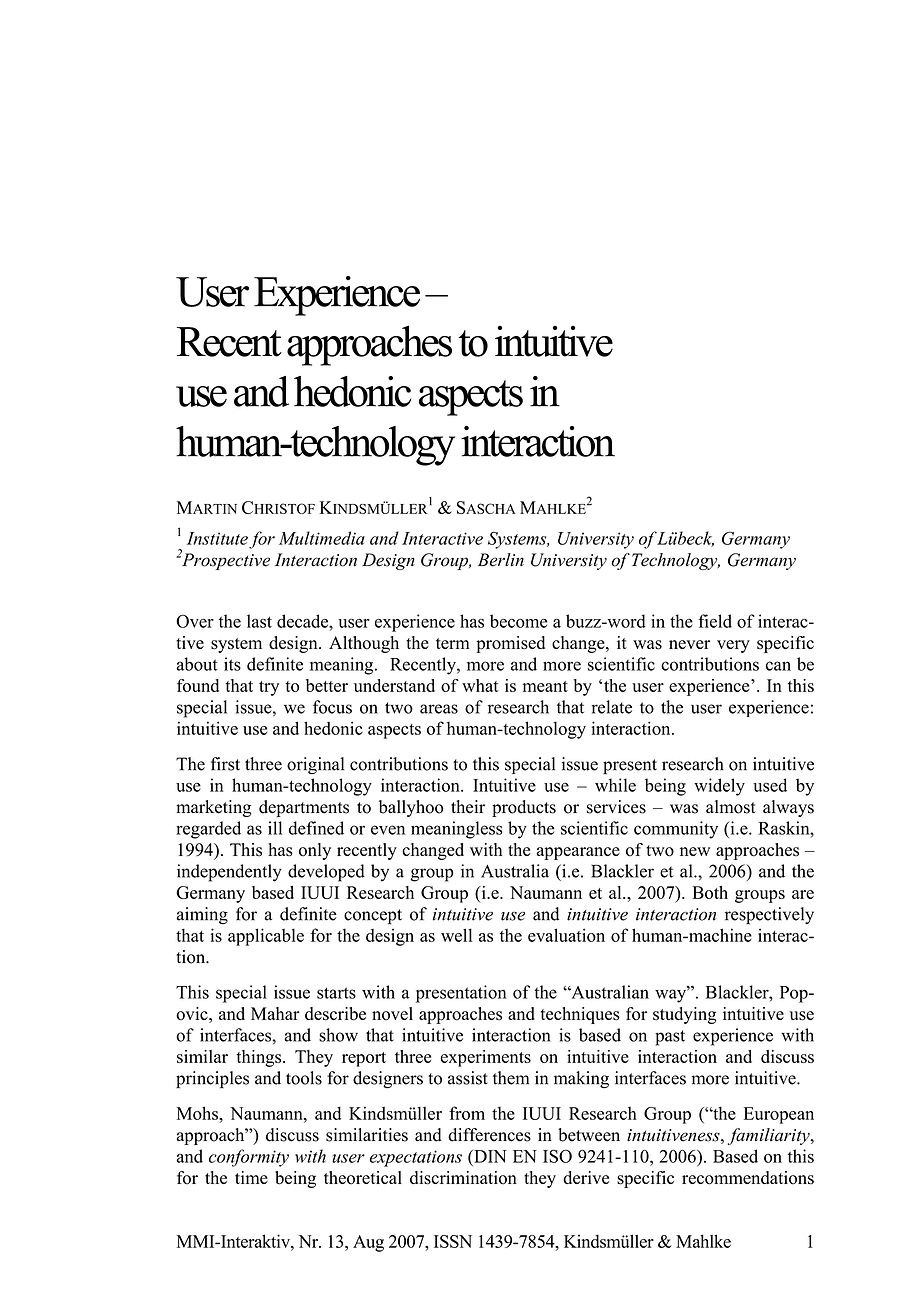 The height and width of the screenshot is (1308, 924). What do you see at coordinates (453, 1241) in the screenshot?
I see `ISSN` at bounding box center [453, 1241].
